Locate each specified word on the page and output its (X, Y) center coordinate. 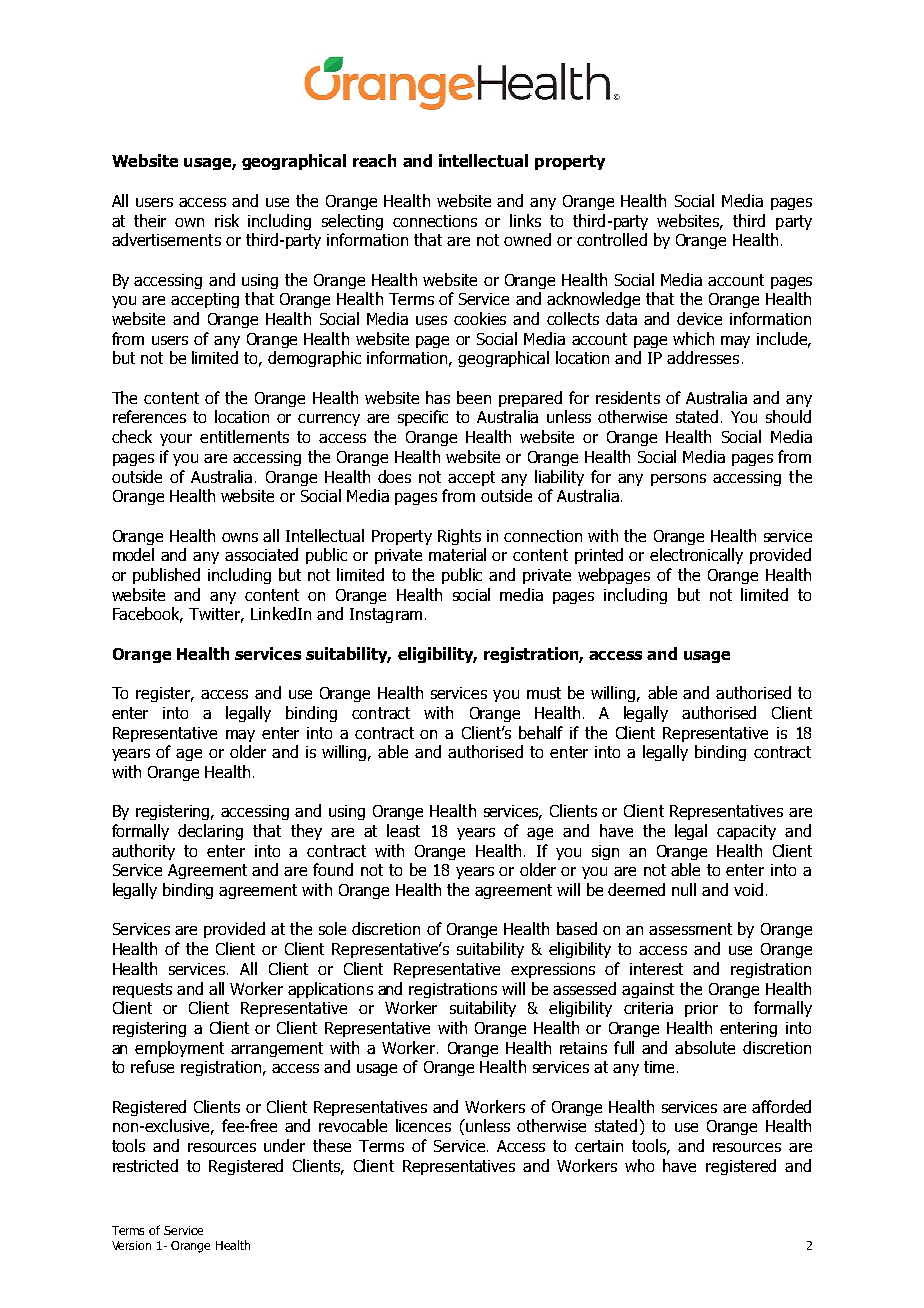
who (639, 1165)
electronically (696, 556)
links (525, 220)
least (403, 830)
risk (227, 220)
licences (423, 1125)
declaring (210, 832)
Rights (459, 537)
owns (240, 537)
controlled (612, 239)
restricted (145, 1165)
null (684, 889)
